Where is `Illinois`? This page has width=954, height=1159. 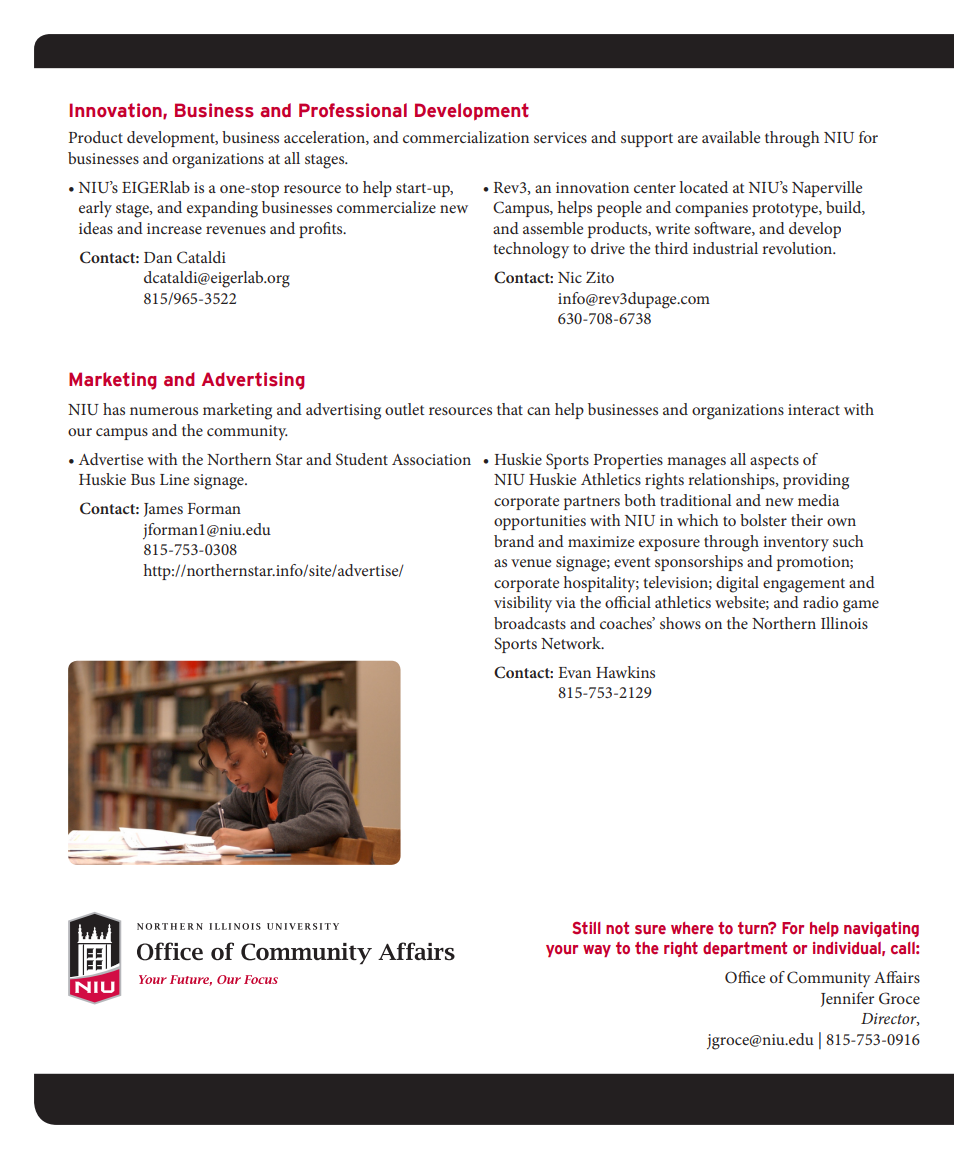
Illinois is located at coordinates (844, 623).
